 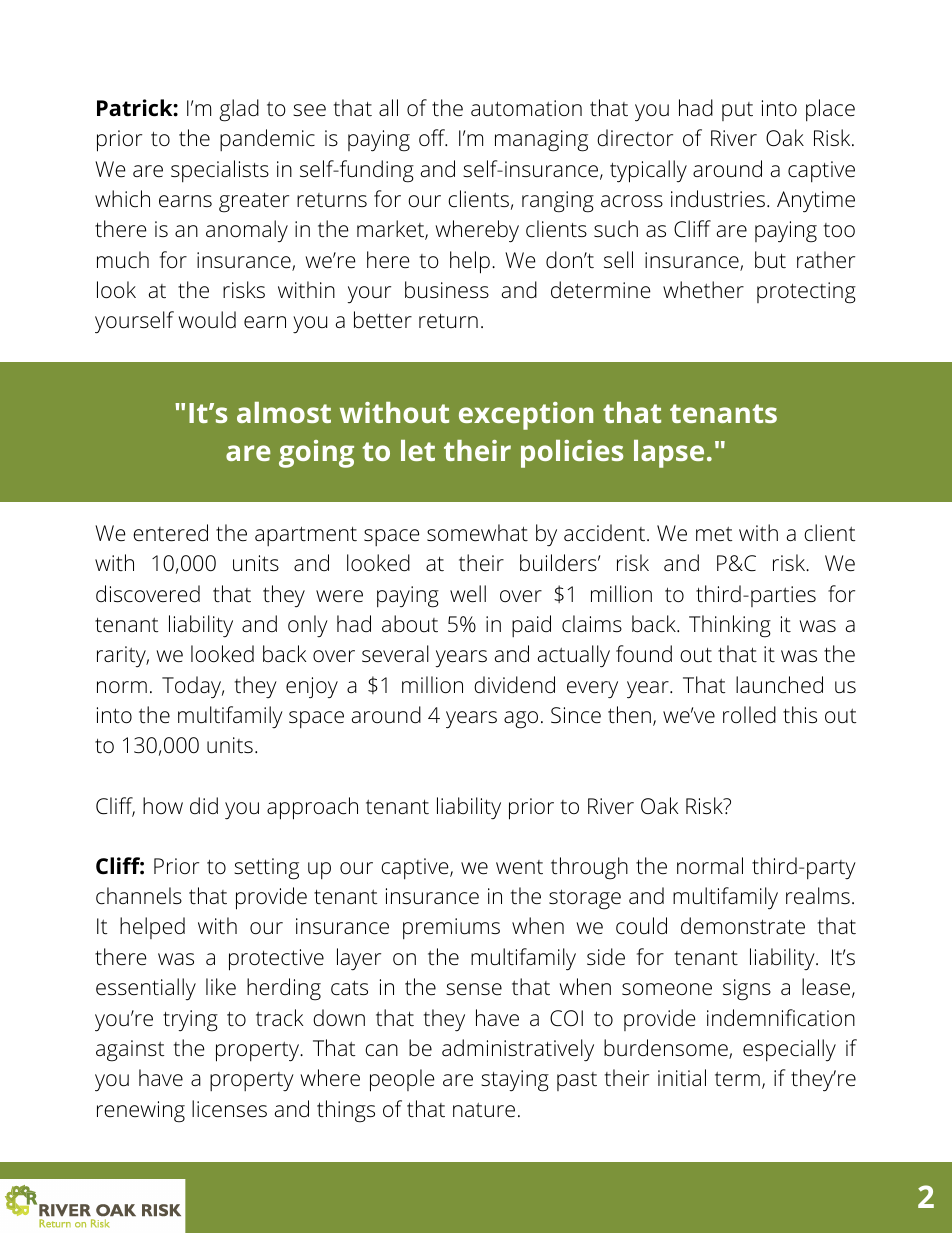 I want to click on staying, so click(x=515, y=1081).
